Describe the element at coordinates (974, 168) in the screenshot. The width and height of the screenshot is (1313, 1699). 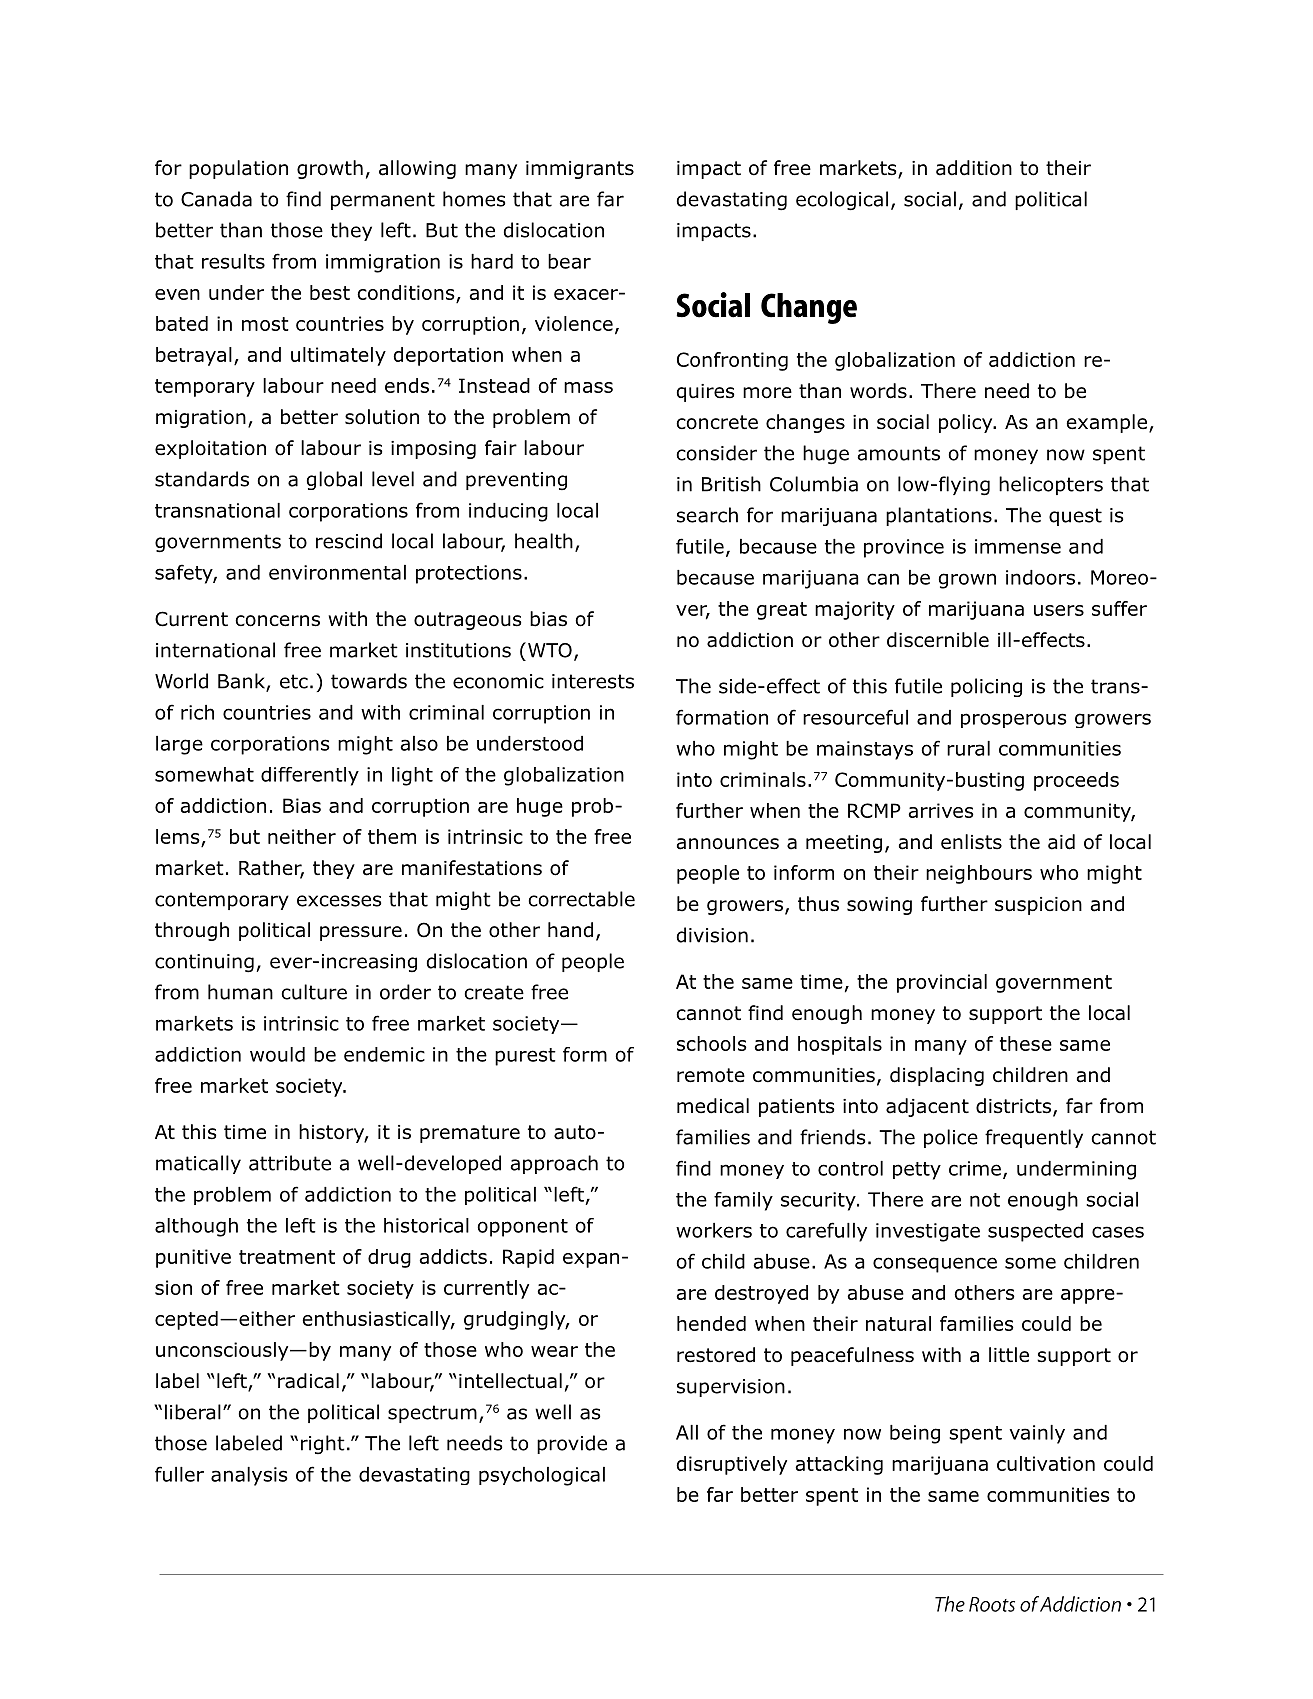
I see `addition` at that location.
